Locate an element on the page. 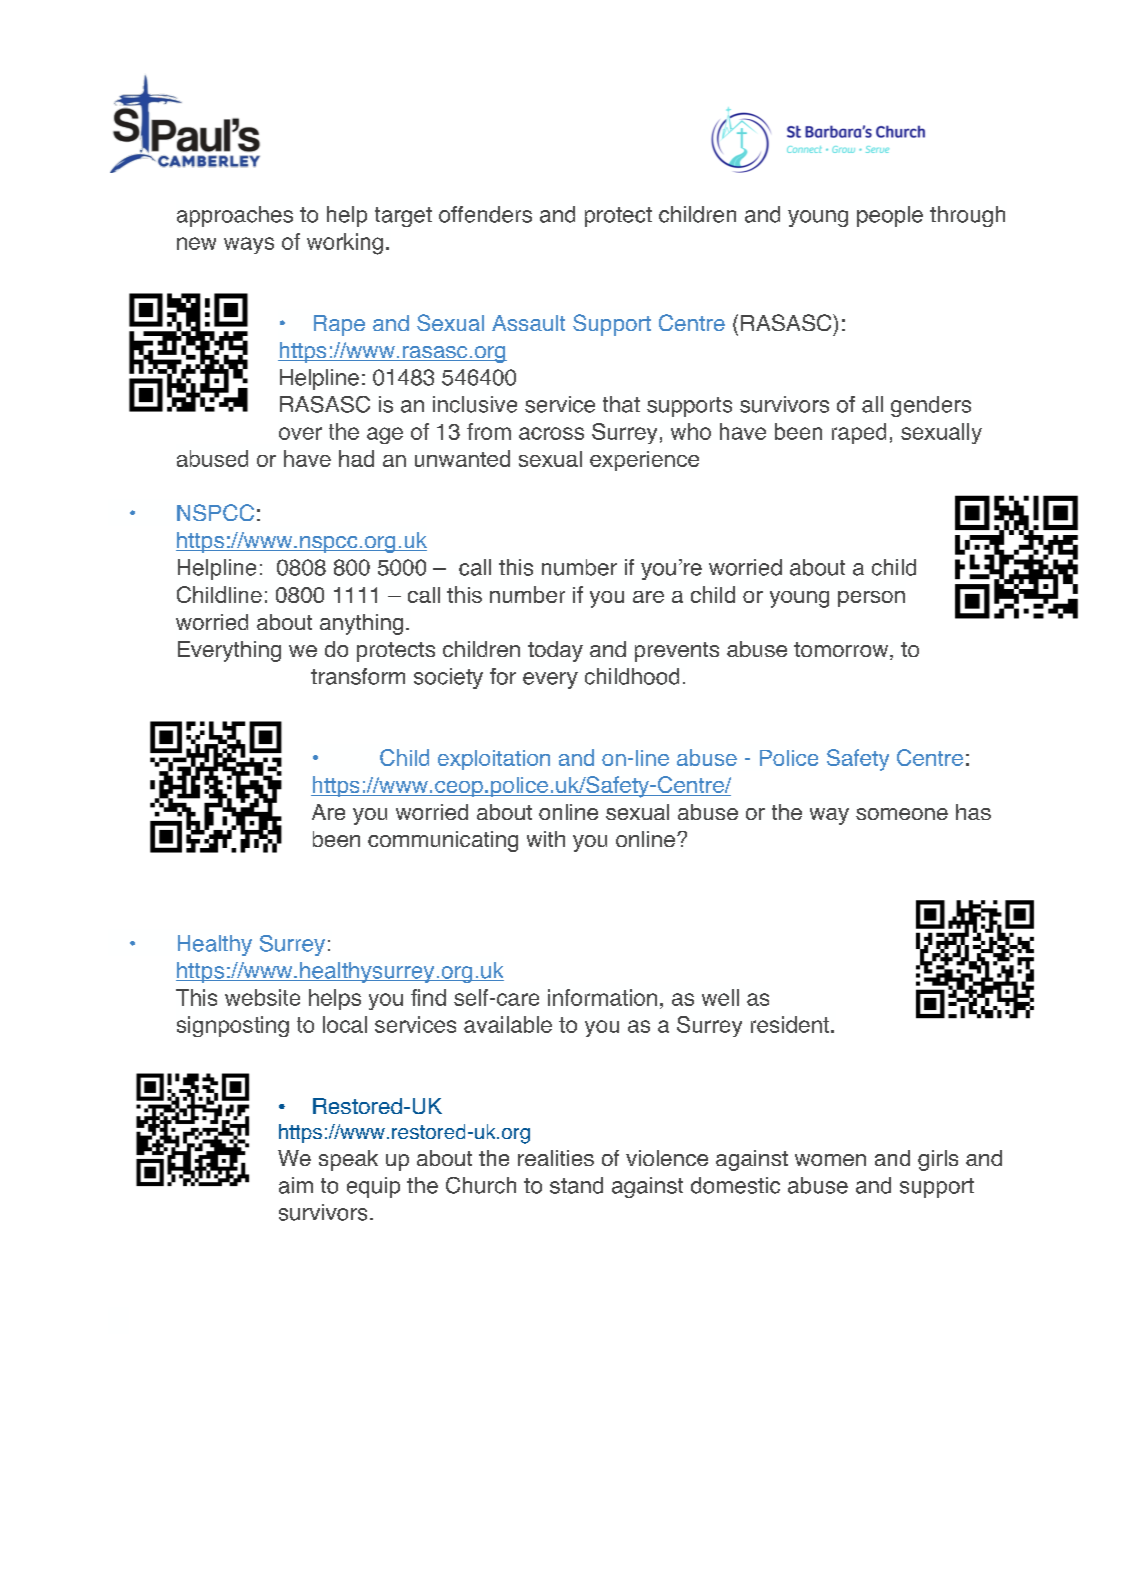 The width and height of the image is (1122, 1587). aim is located at coordinates (296, 1185).
